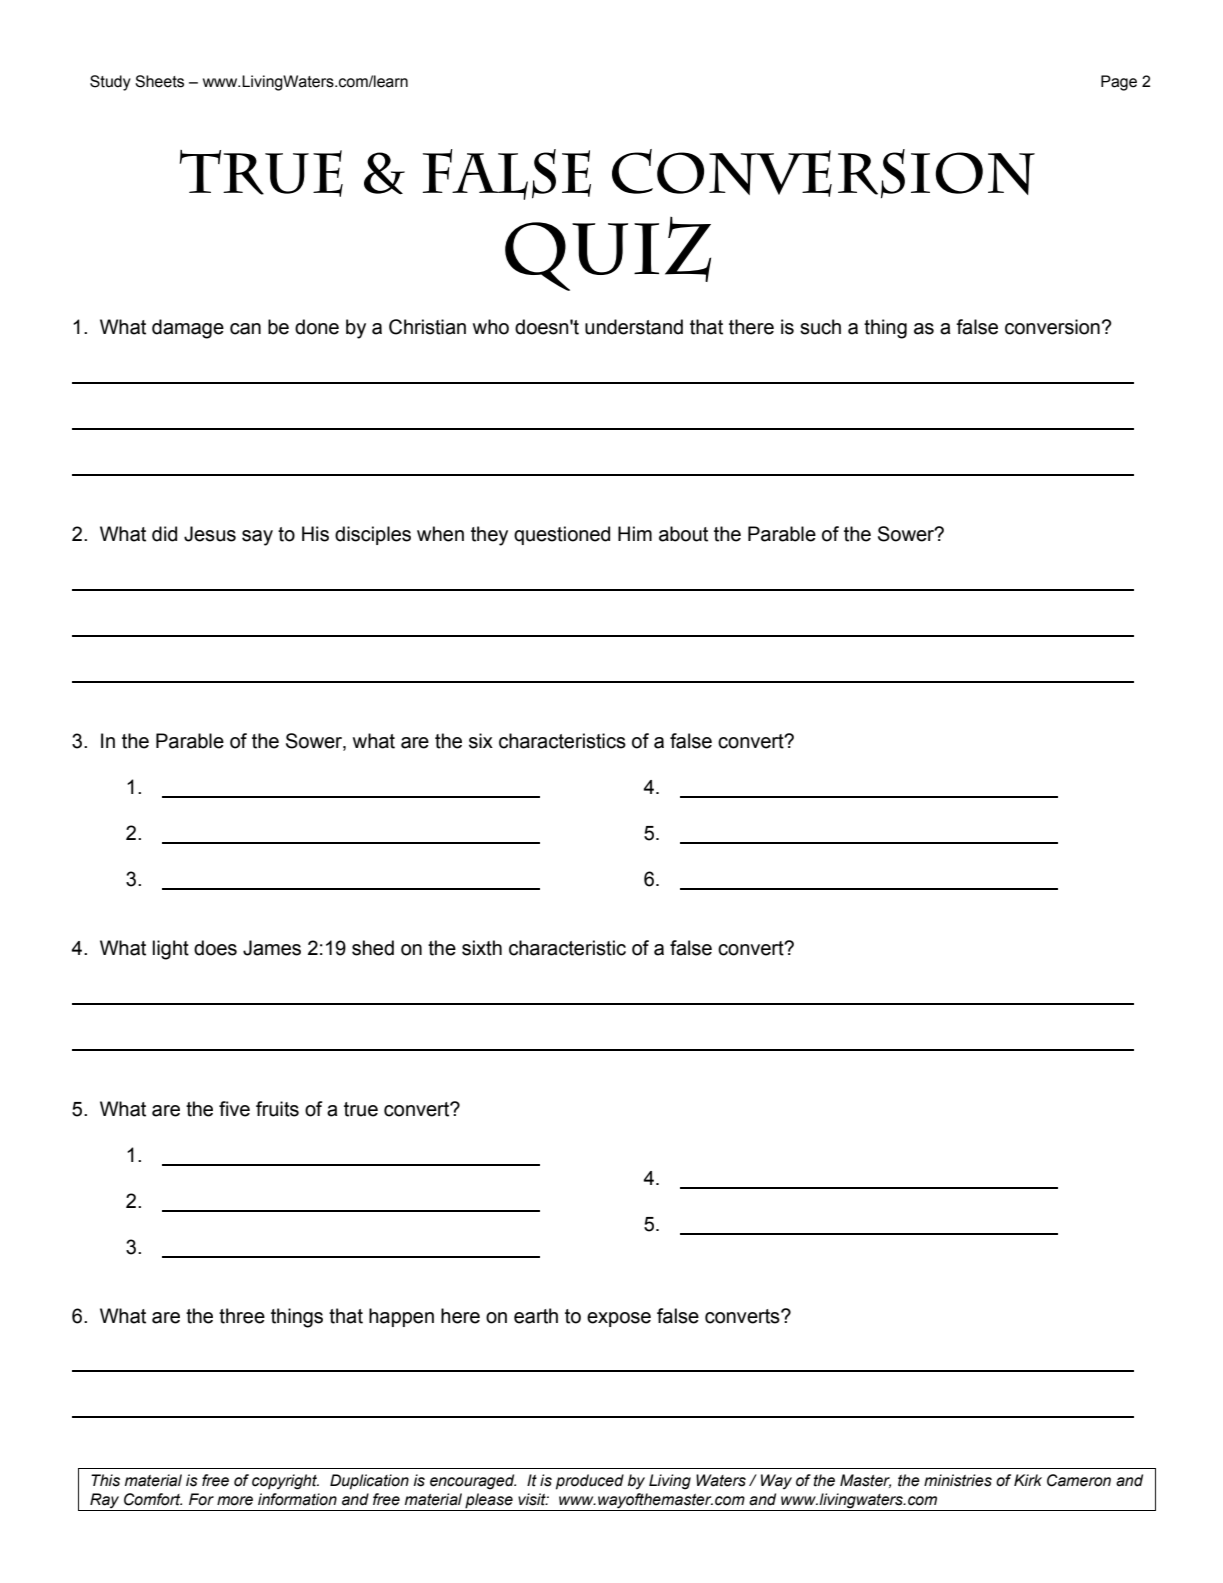  I want to click on five, so click(234, 1109).
